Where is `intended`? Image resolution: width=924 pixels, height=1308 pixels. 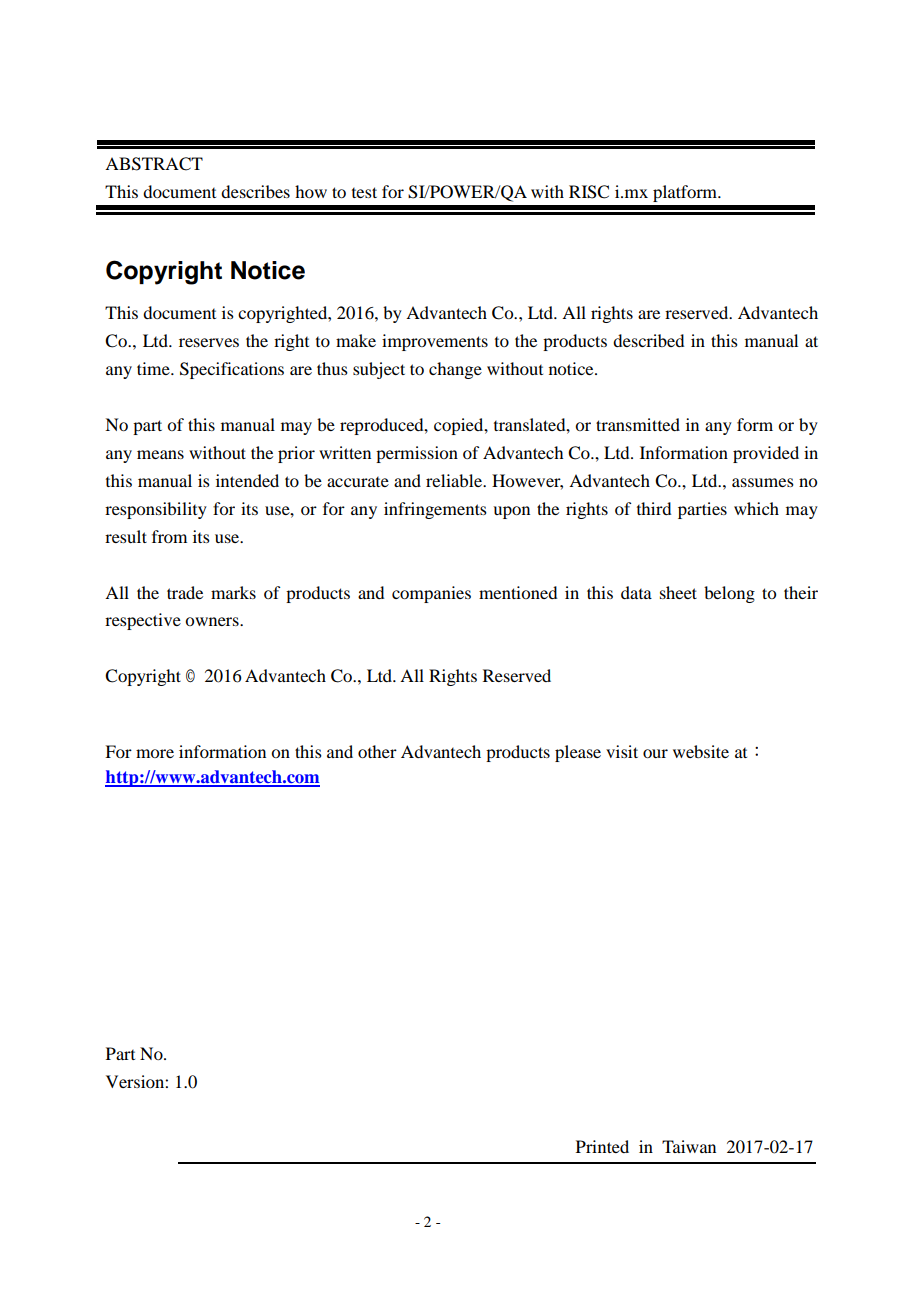 intended is located at coordinates (247, 480).
